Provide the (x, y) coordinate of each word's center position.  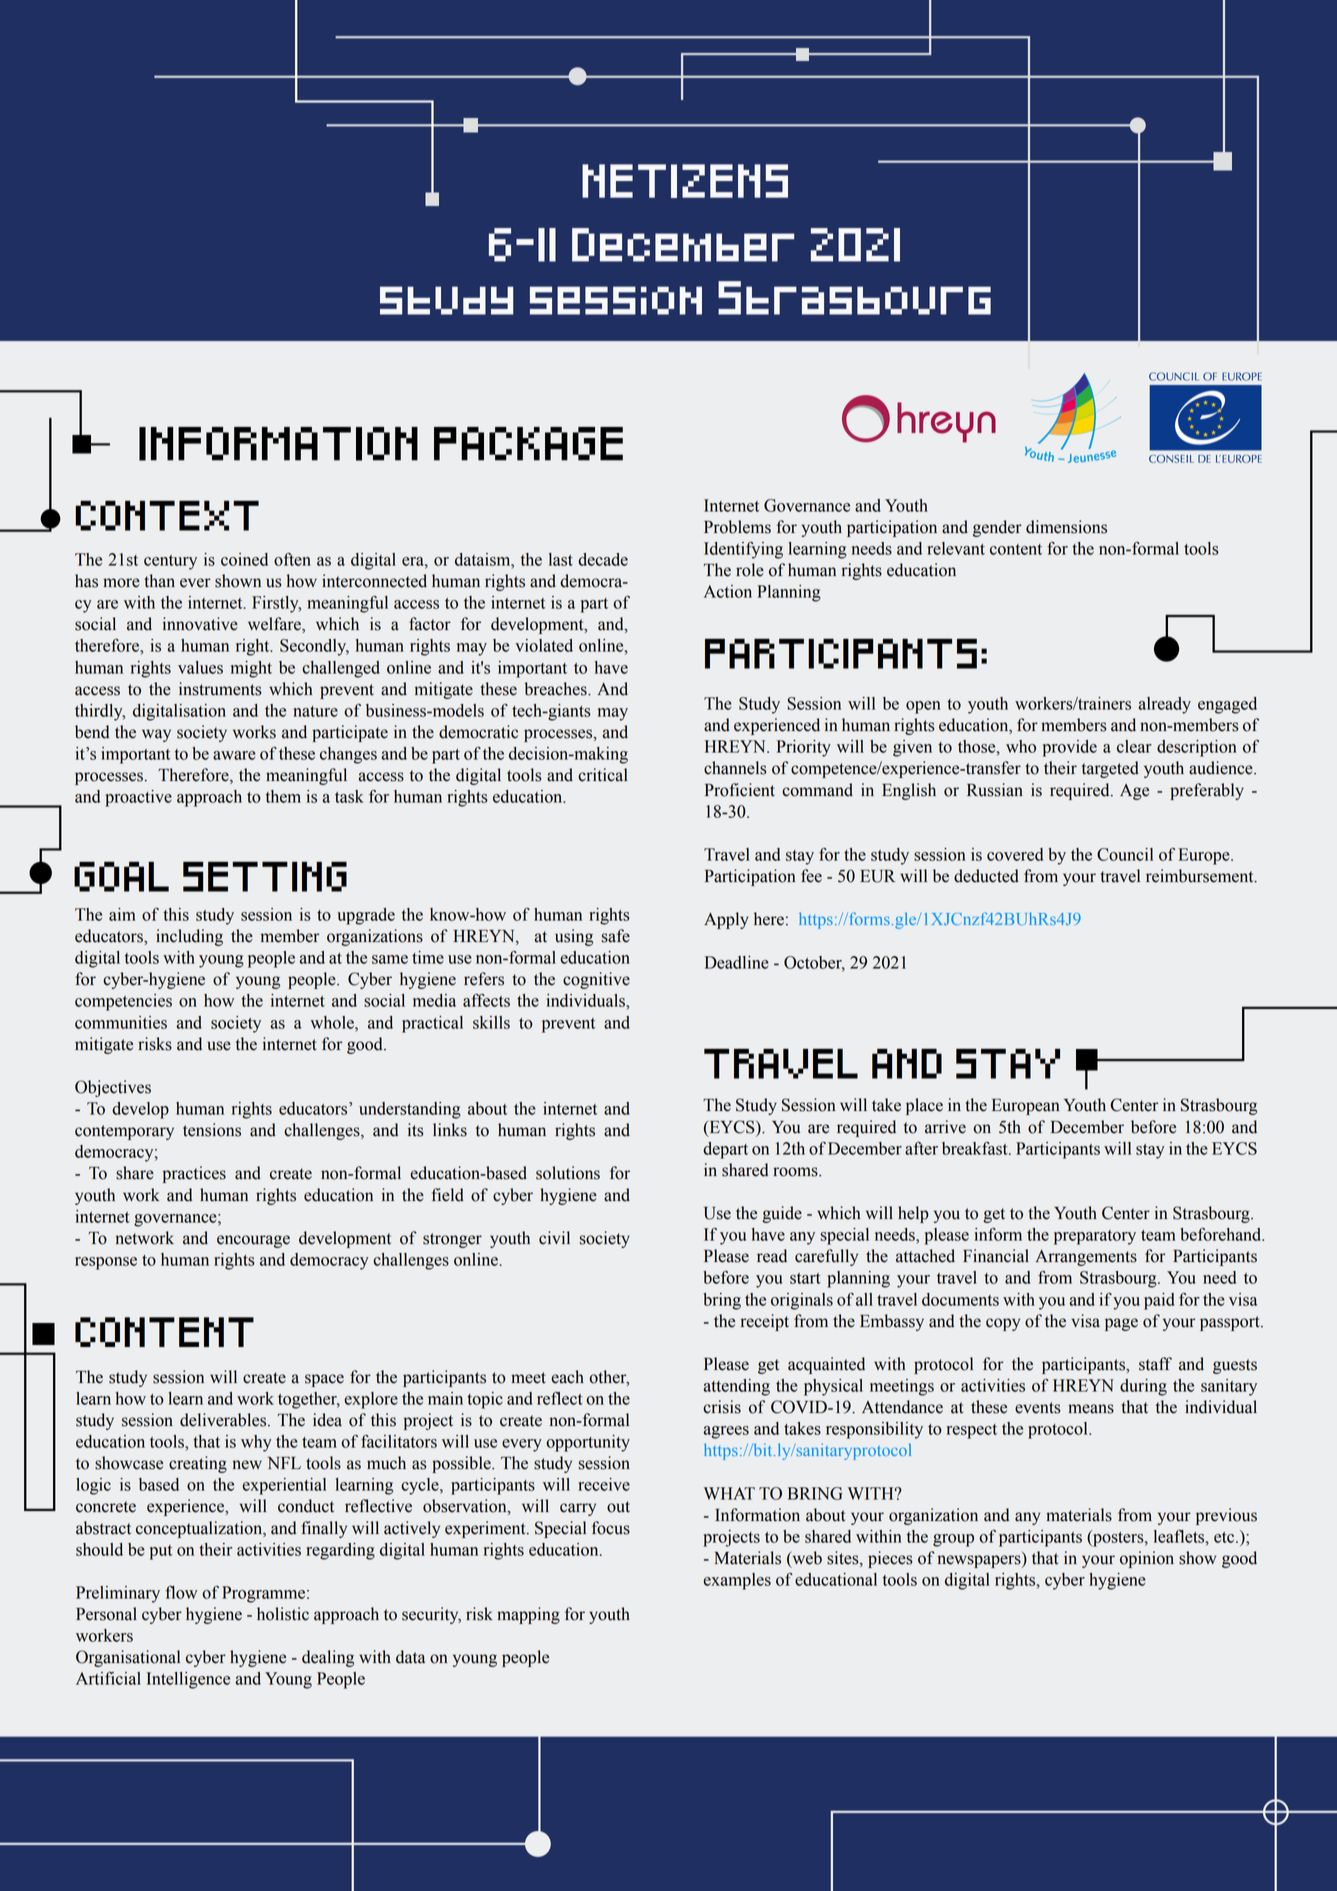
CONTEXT (167, 515)
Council (1125, 854)
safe (615, 936)
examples (737, 1581)
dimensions (1066, 527)
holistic (283, 1614)
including (189, 937)
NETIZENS (685, 181)
